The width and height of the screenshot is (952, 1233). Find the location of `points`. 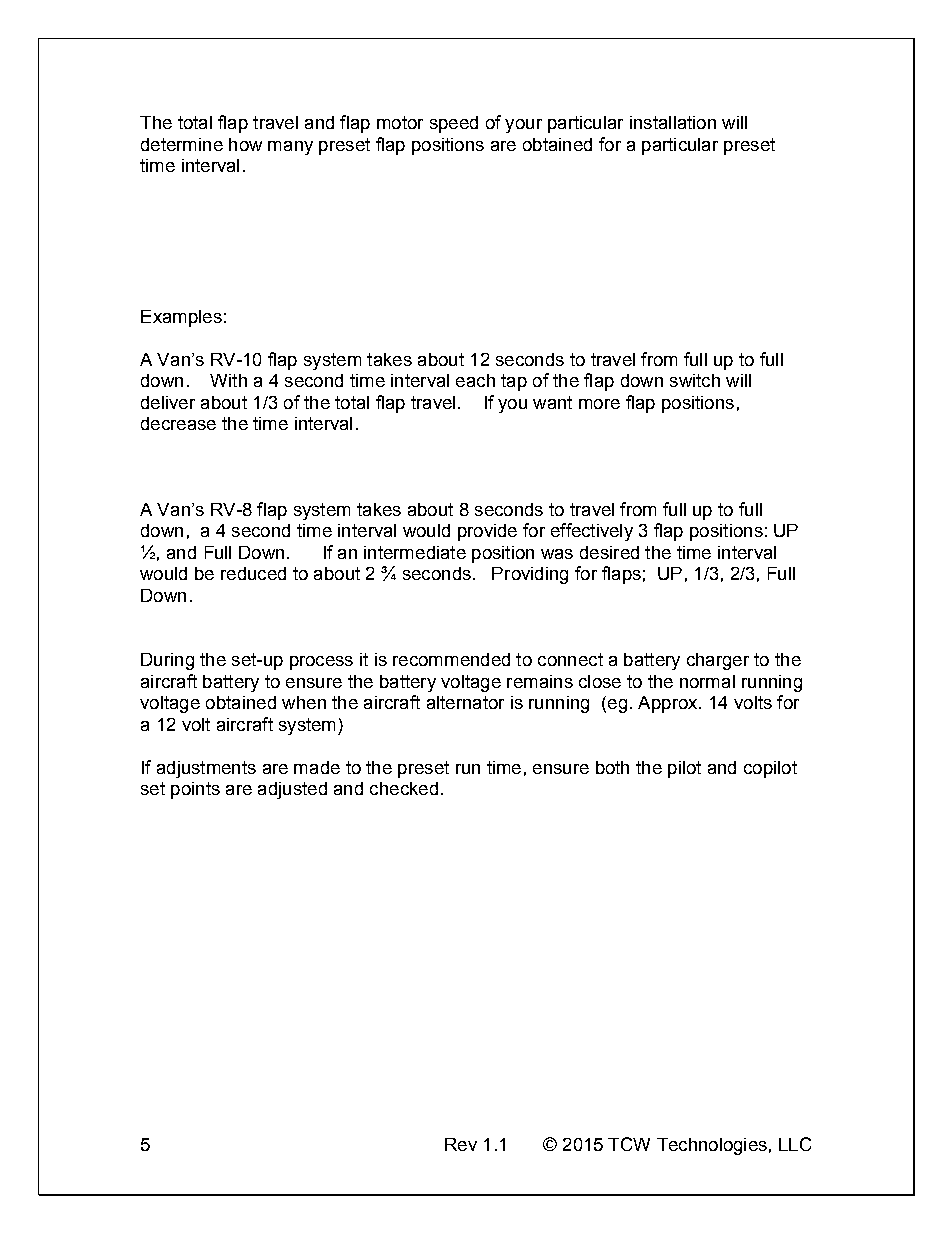

points is located at coordinates (195, 790).
